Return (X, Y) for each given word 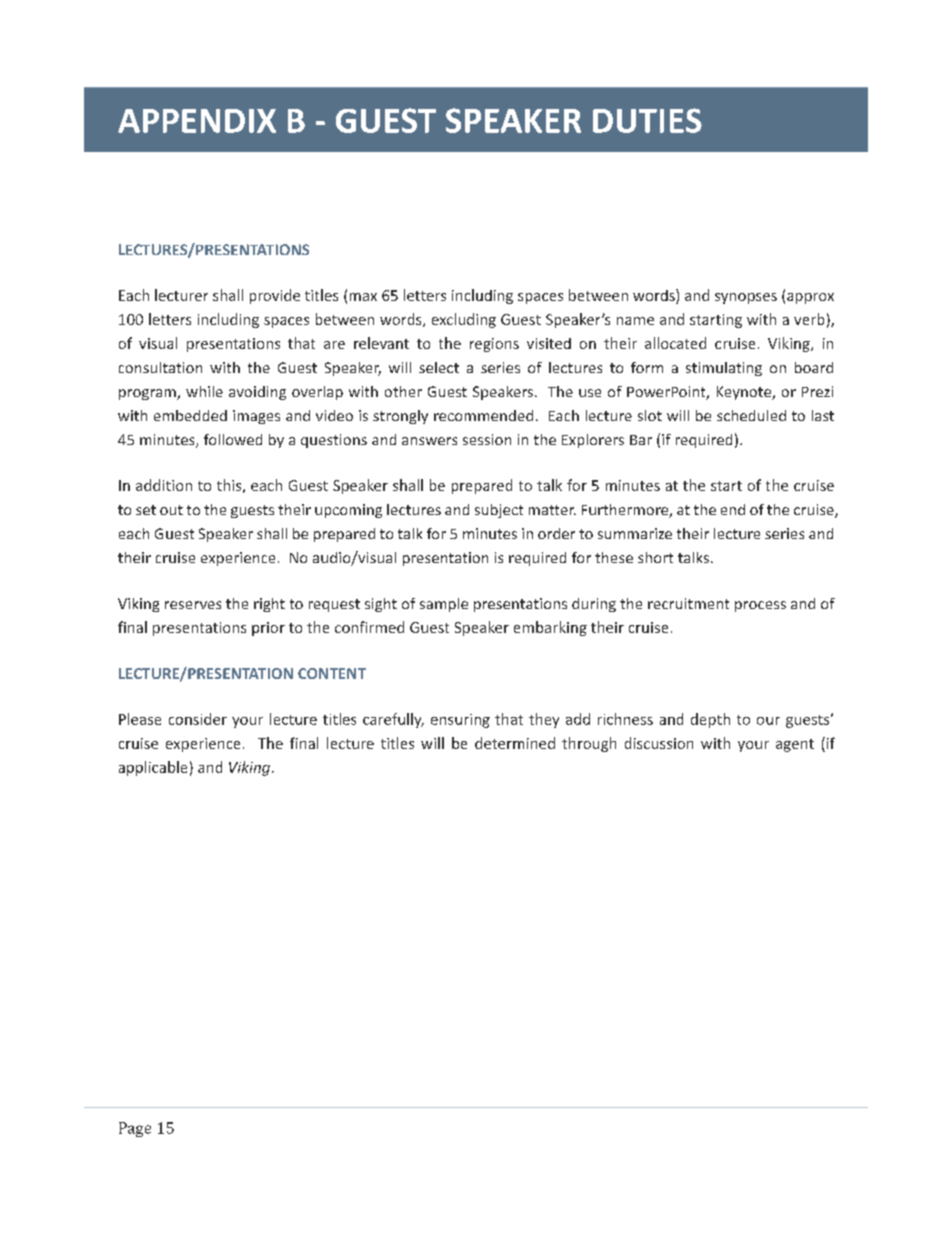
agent (795, 745)
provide (275, 296)
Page (135, 1129)
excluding (464, 320)
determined (515, 743)
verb (809, 319)
